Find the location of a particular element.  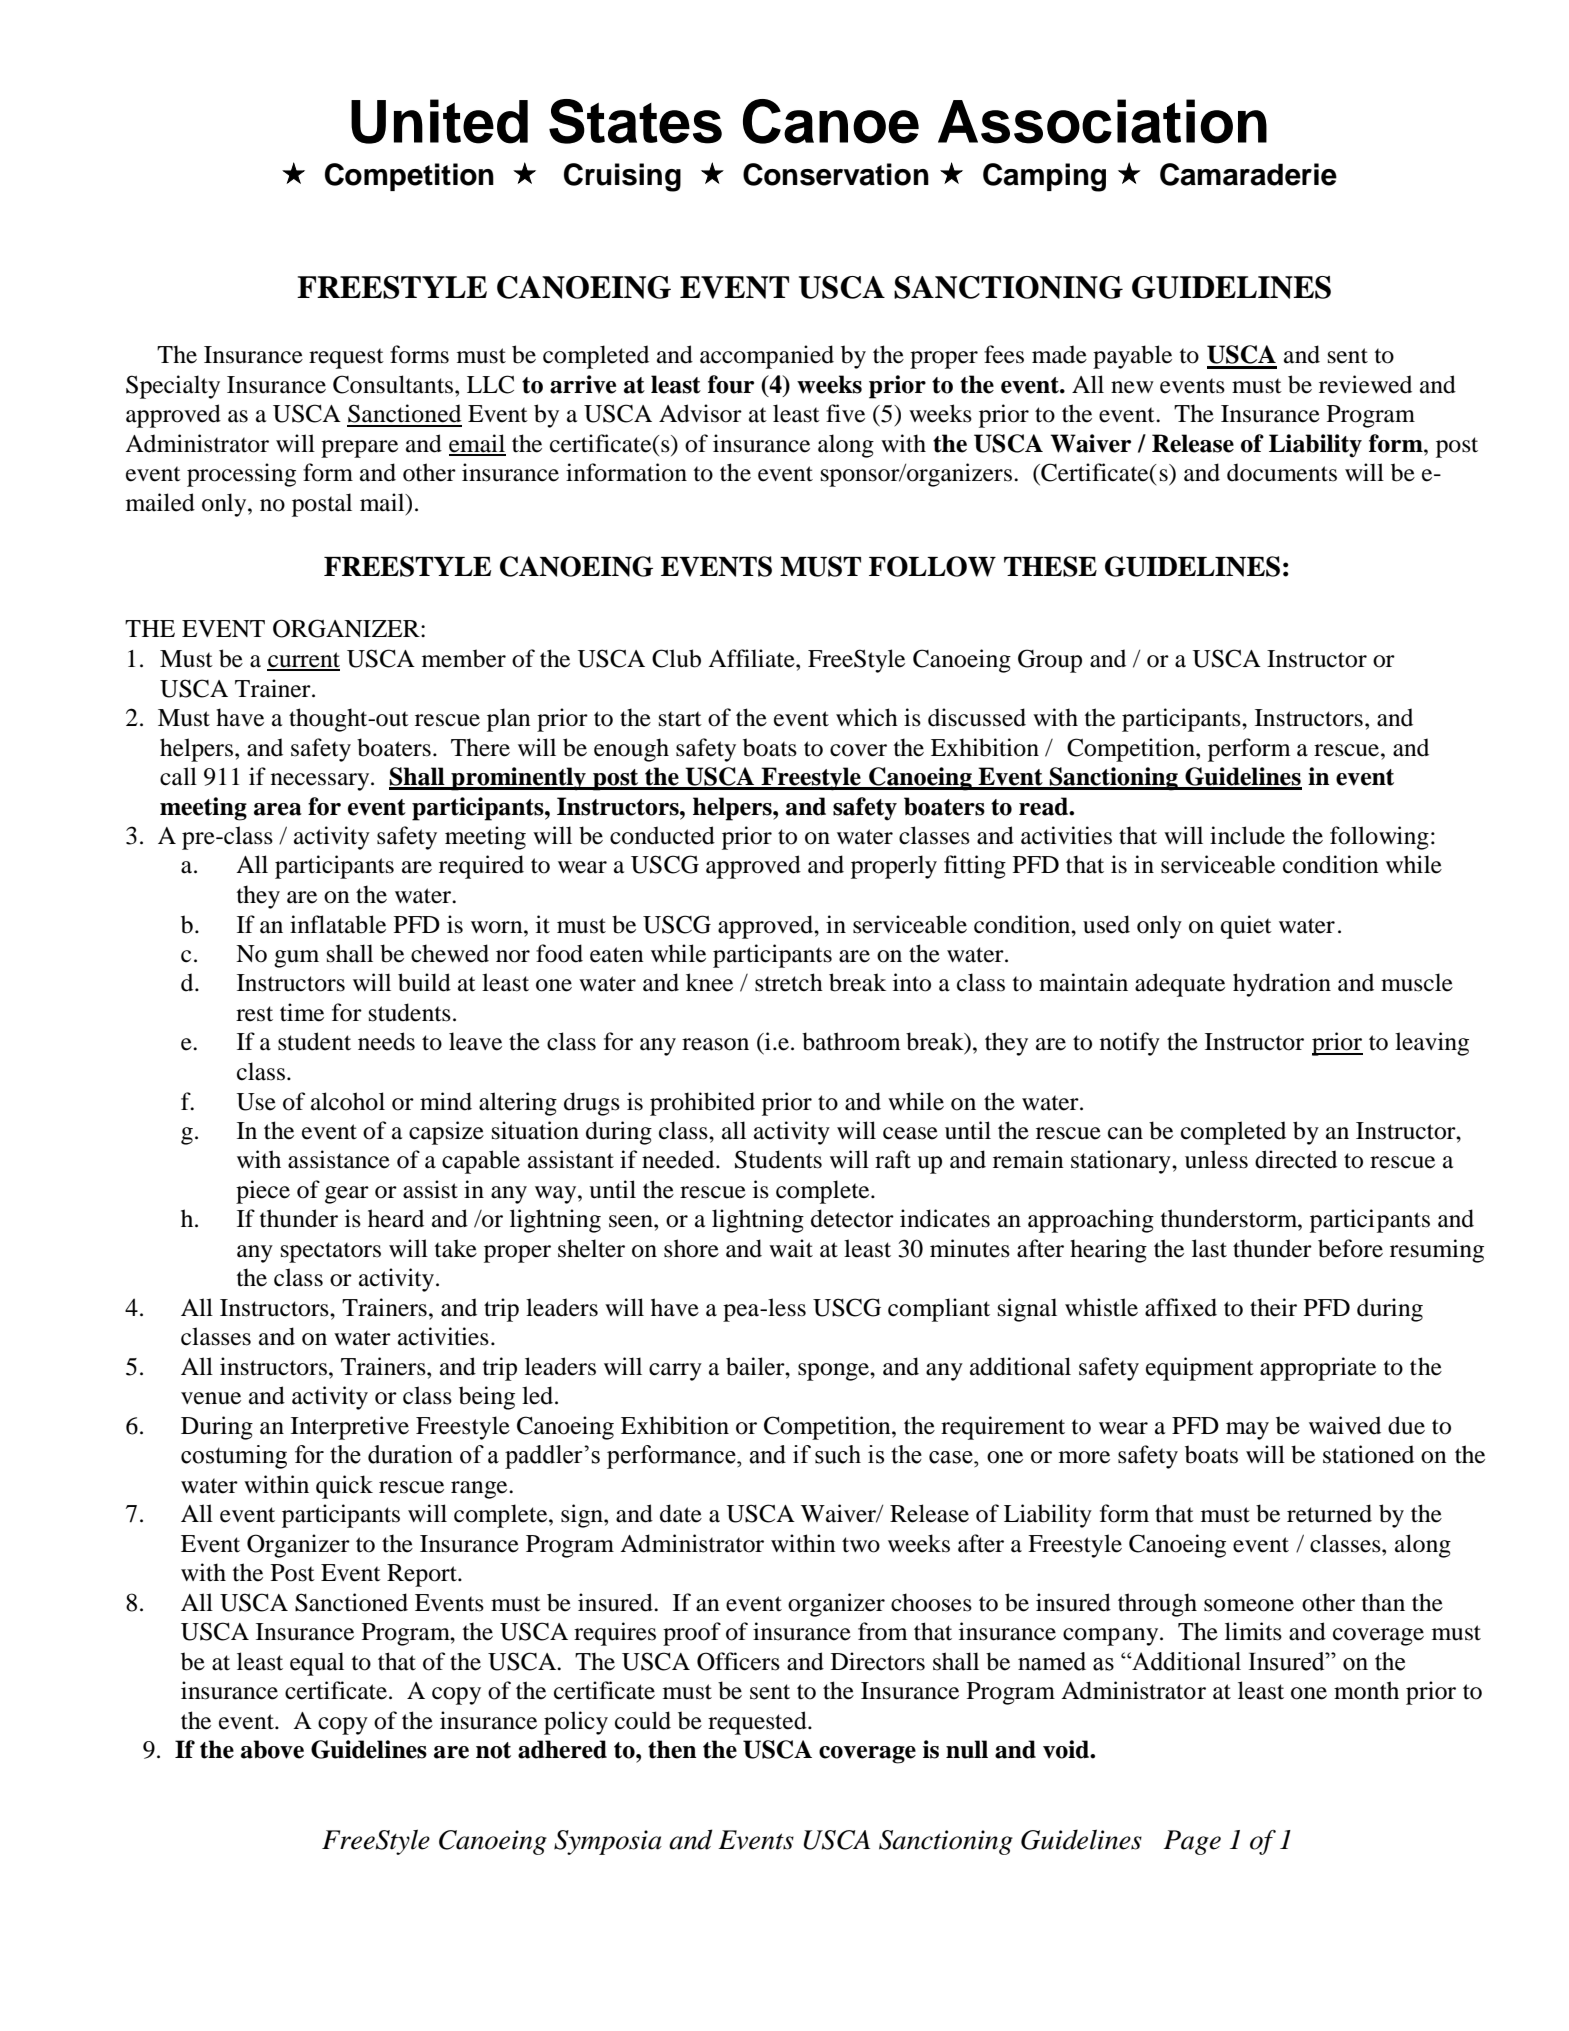

United is located at coordinates (439, 121).
